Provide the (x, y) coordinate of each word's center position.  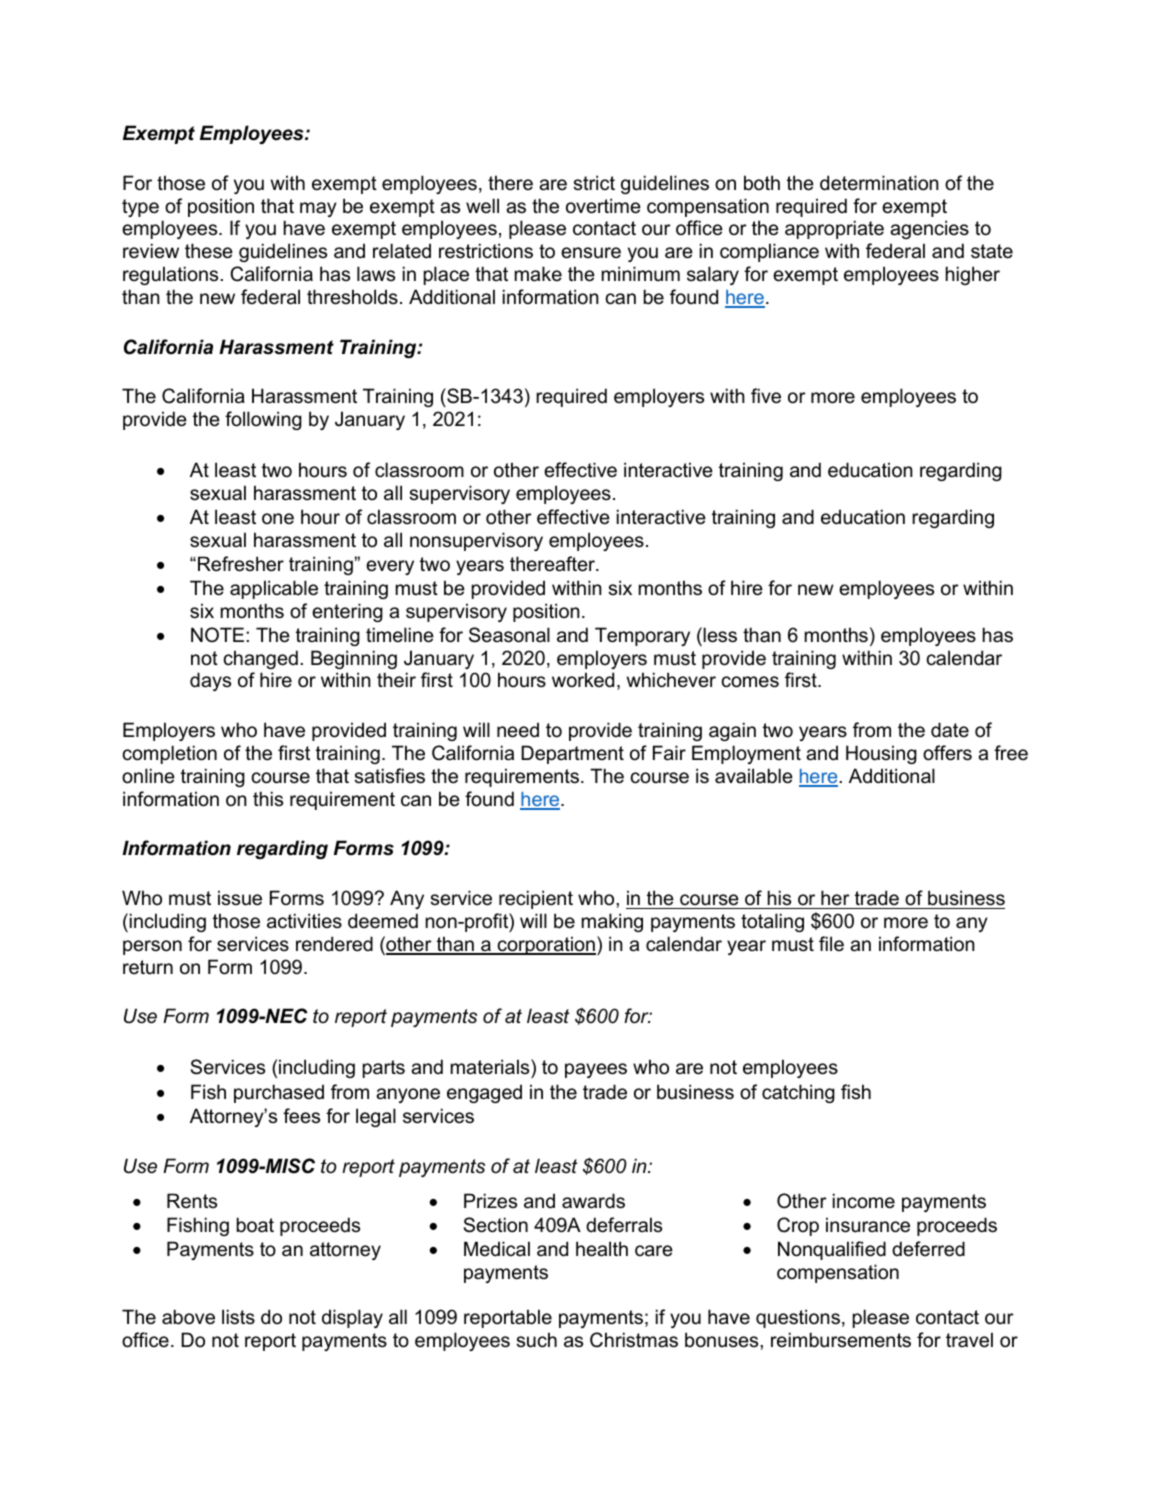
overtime (603, 206)
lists (238, 1317)
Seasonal (509, 635)
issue (240, 898)
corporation (545, 945)
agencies (929, 229)
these (209, 251)
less (719, 635)
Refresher (241, 564)
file (831, 943)
